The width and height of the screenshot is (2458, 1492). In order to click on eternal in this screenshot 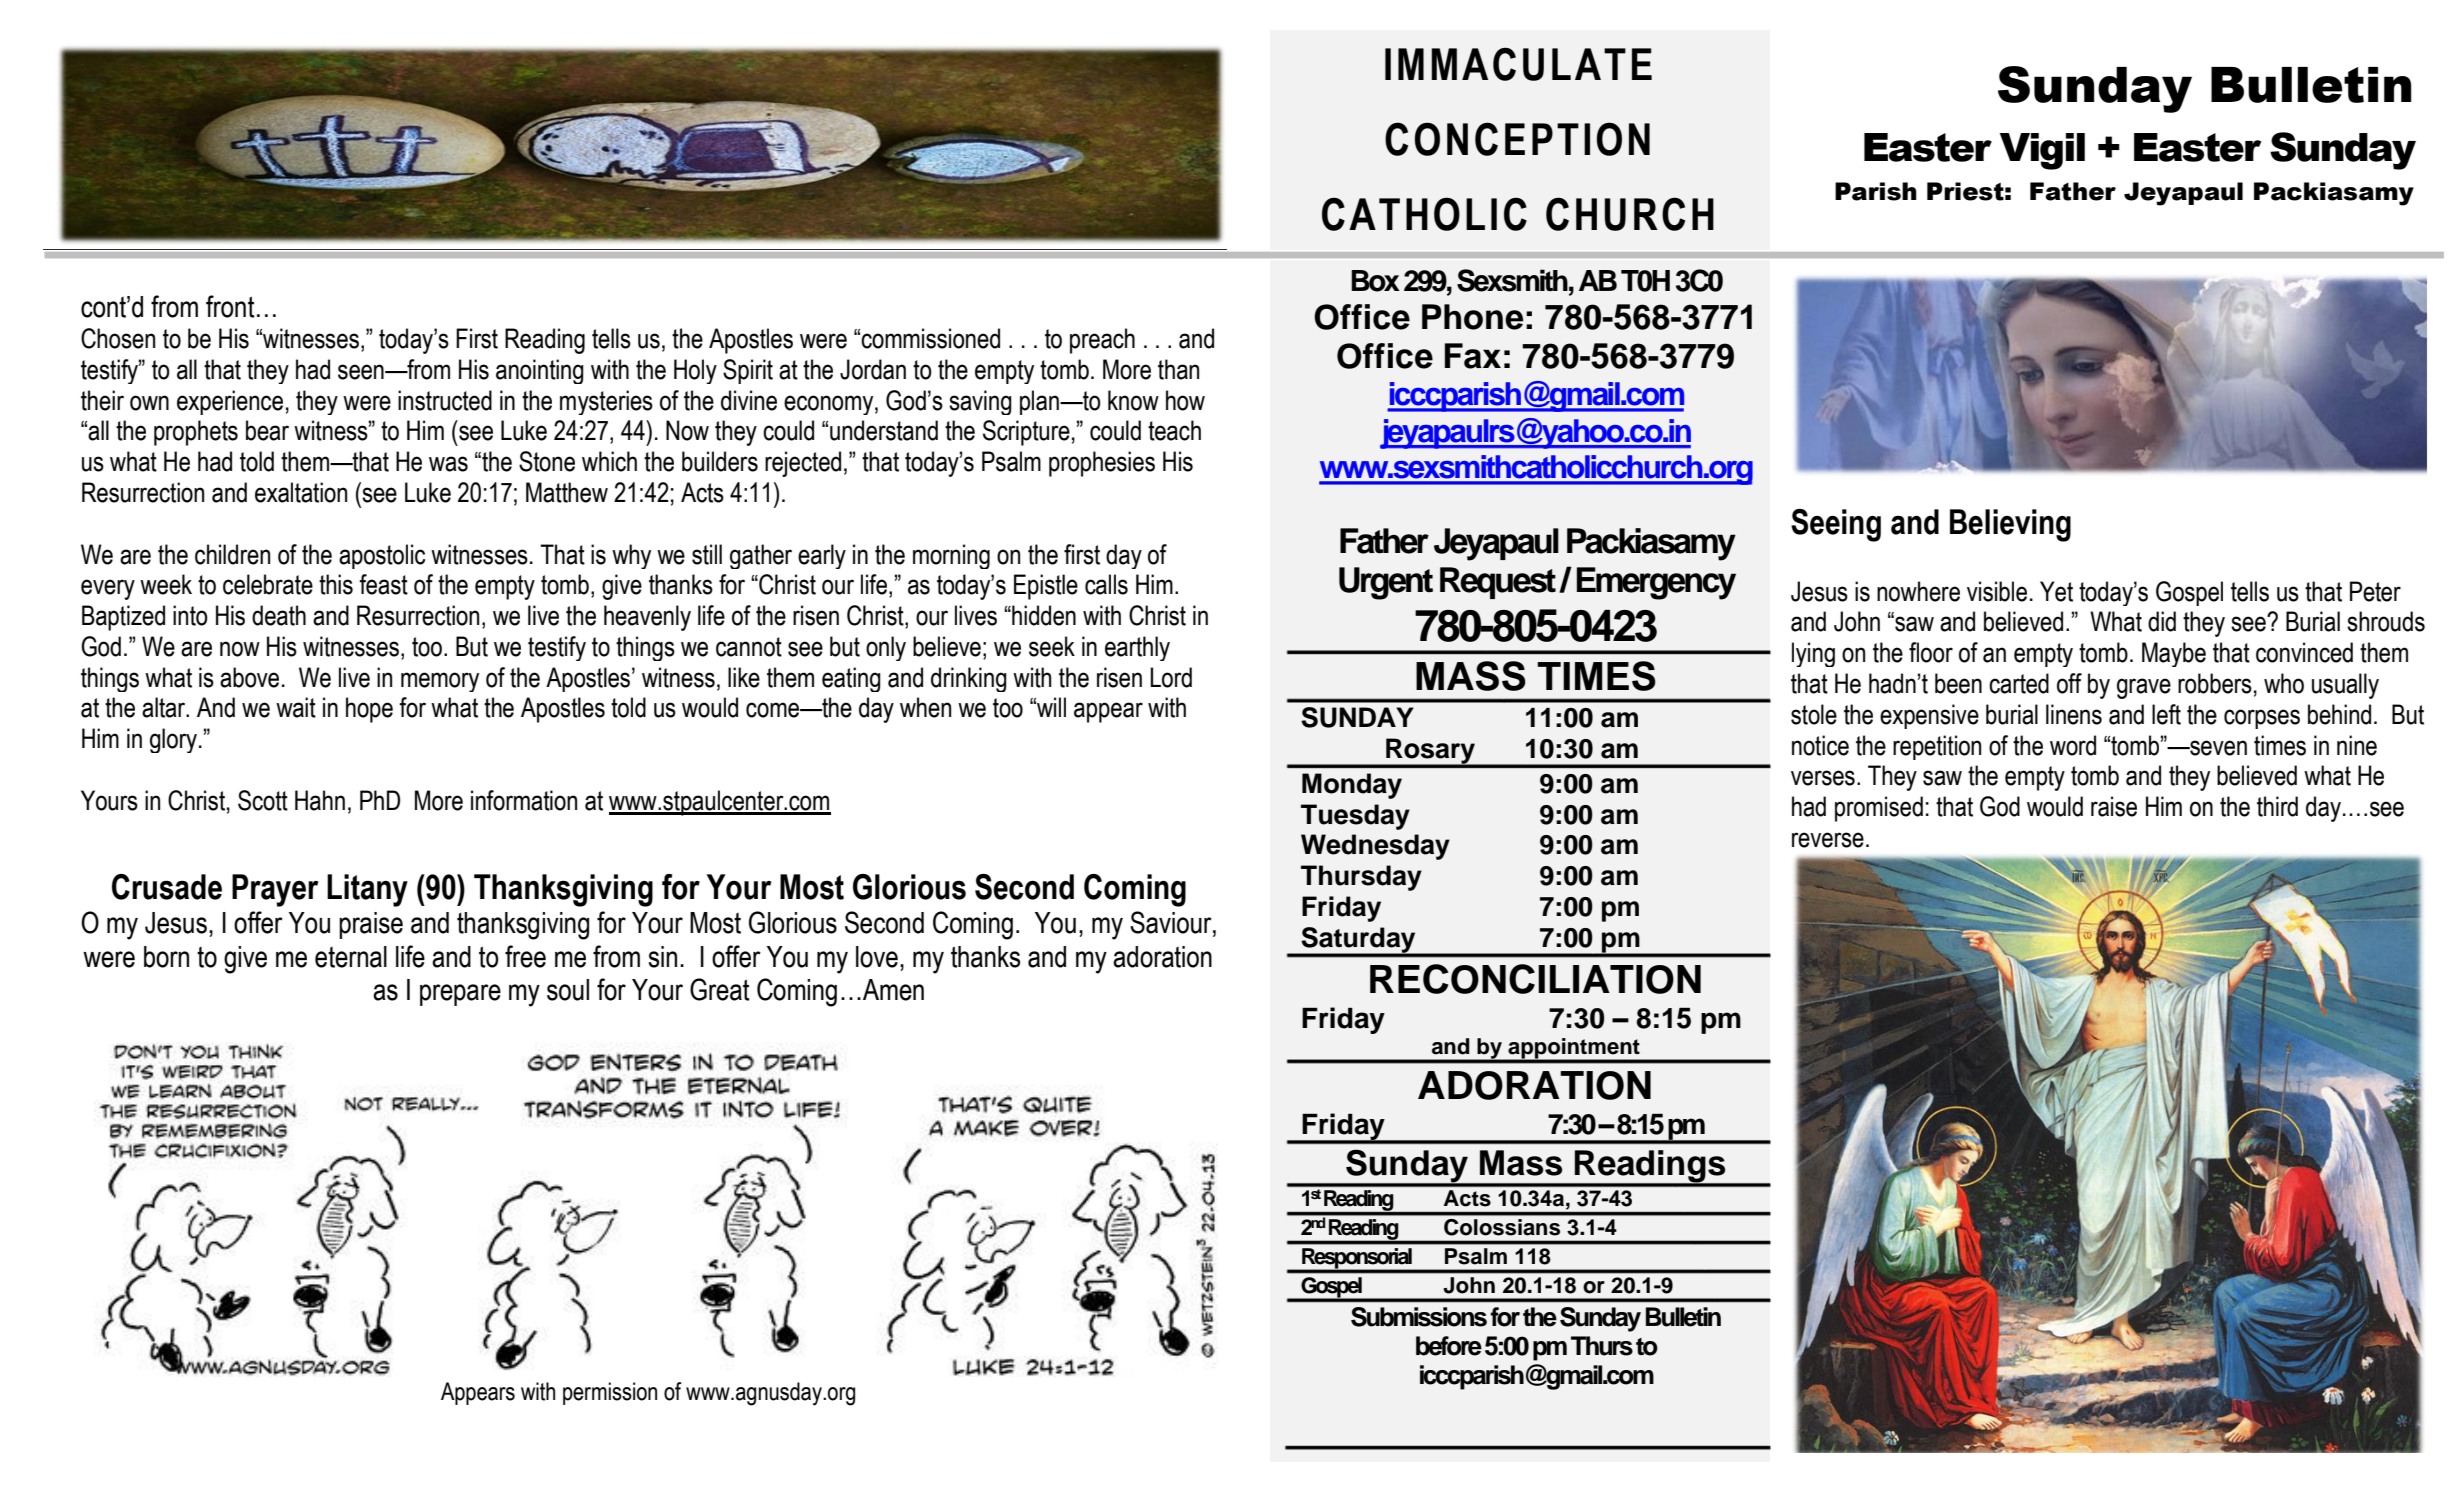, I will do `click(351, 957)`.
